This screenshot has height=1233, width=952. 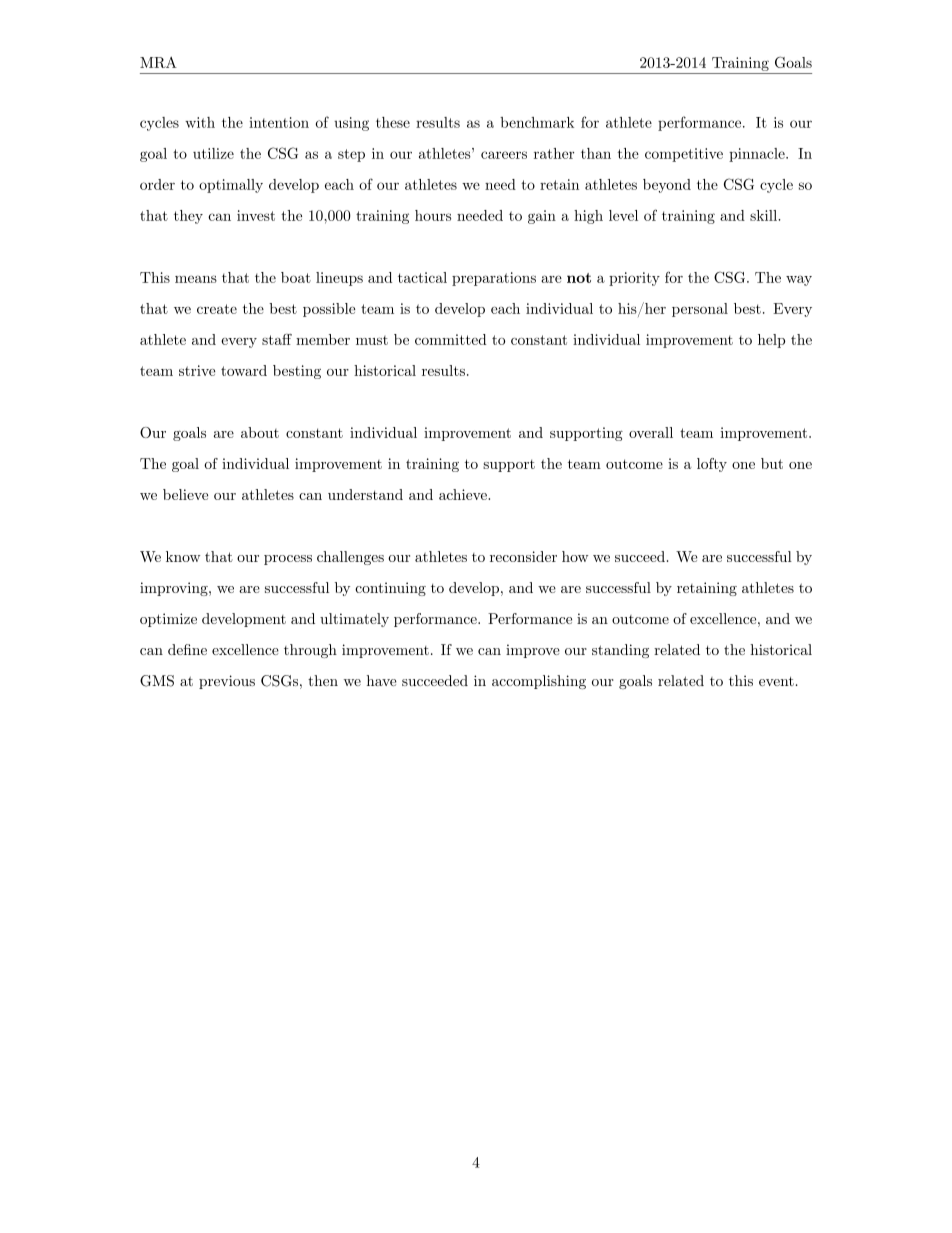 What do you see at coordinates (537, 122) in the screenshot?
I see `benchmark` at bounding box center [537, 122].
